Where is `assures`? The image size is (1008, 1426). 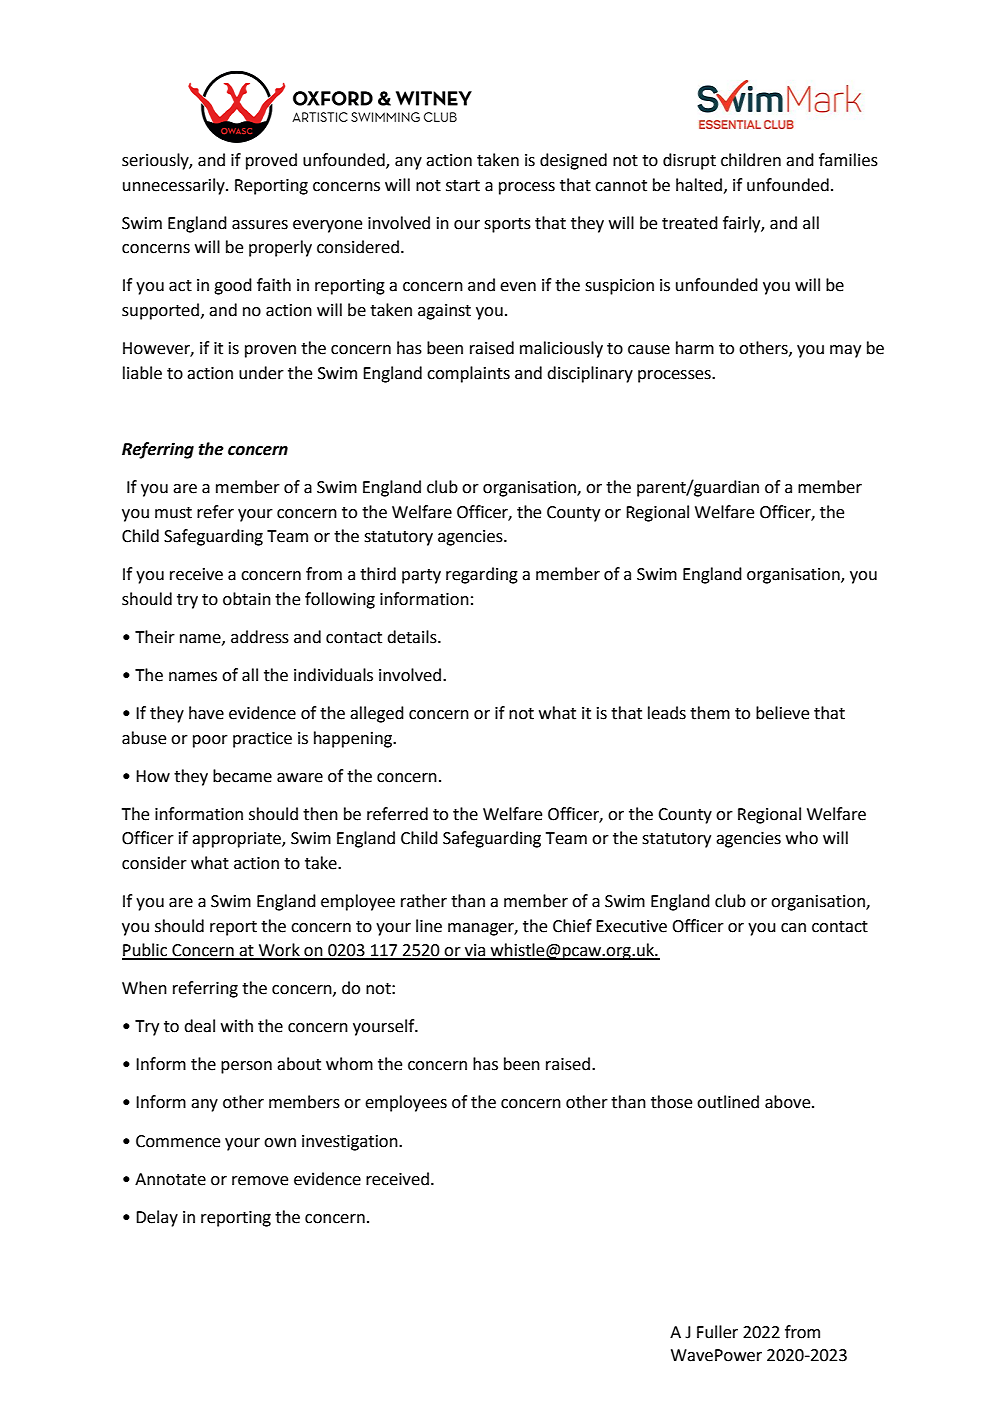 assures is located at coordinates (260, 225).
